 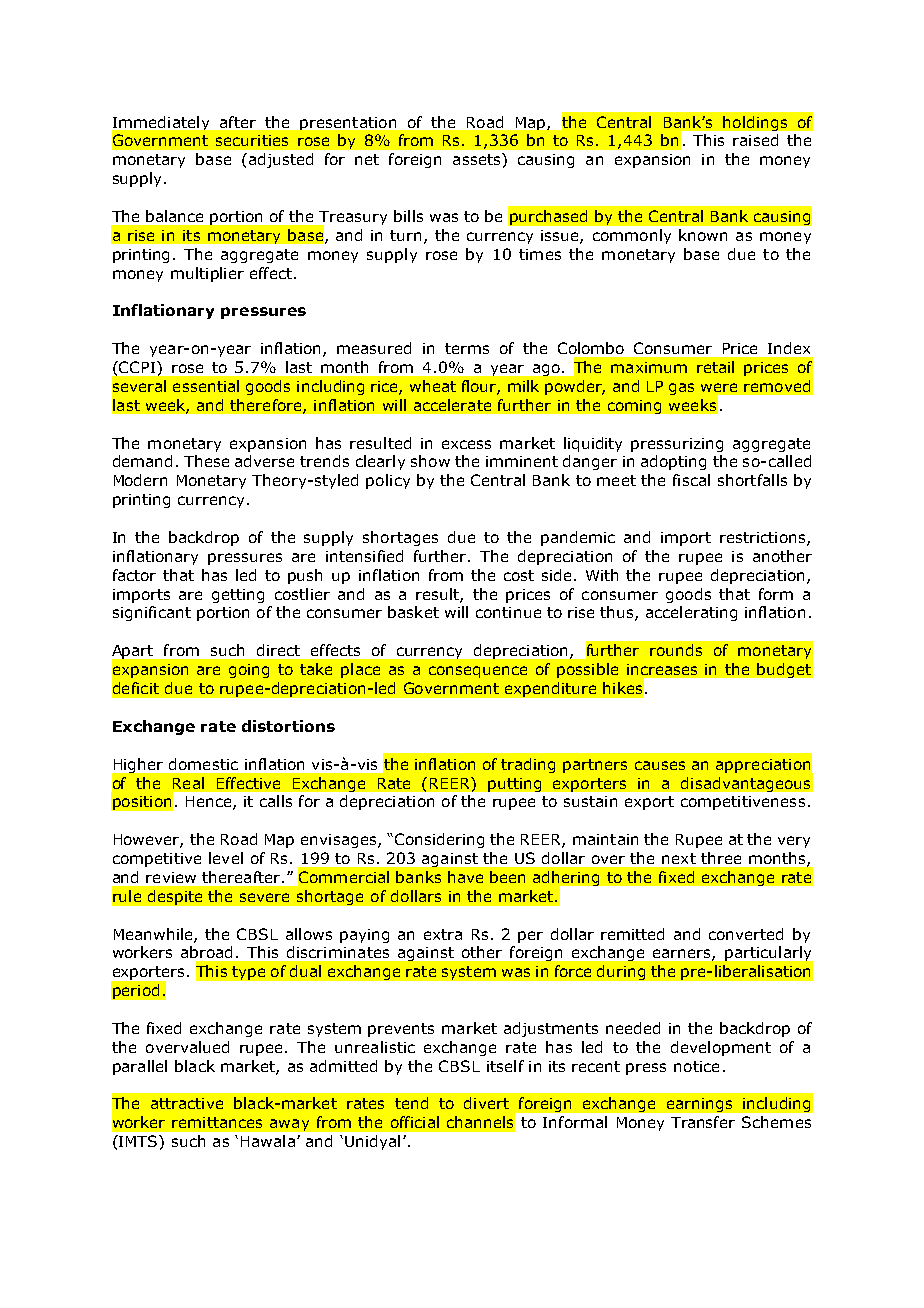 What do you see at coordinates (660, 765) in the screenshot?
I see `causes` at bounding box center [660, 765].
